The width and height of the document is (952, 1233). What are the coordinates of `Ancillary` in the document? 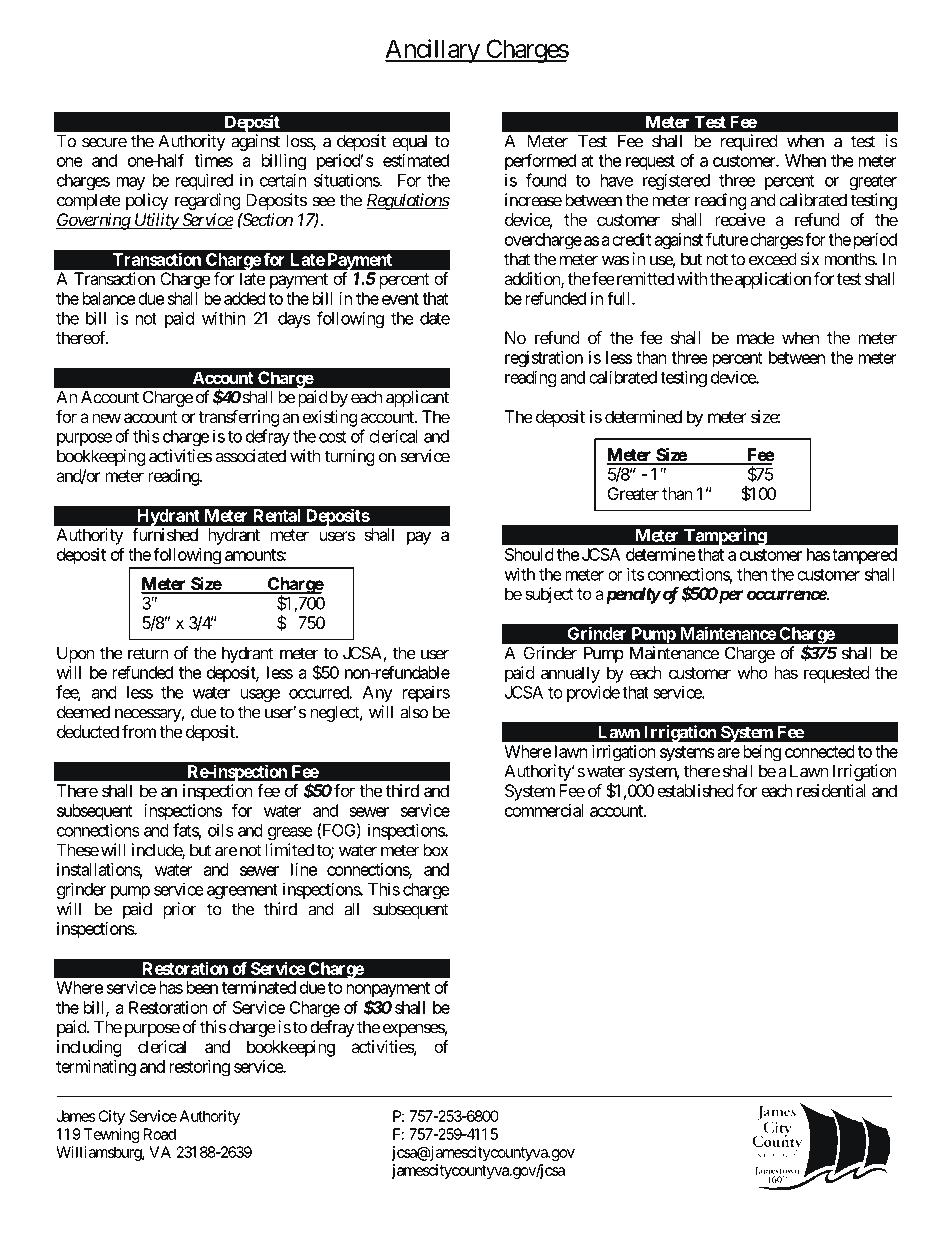 It's located at (433, 51).
